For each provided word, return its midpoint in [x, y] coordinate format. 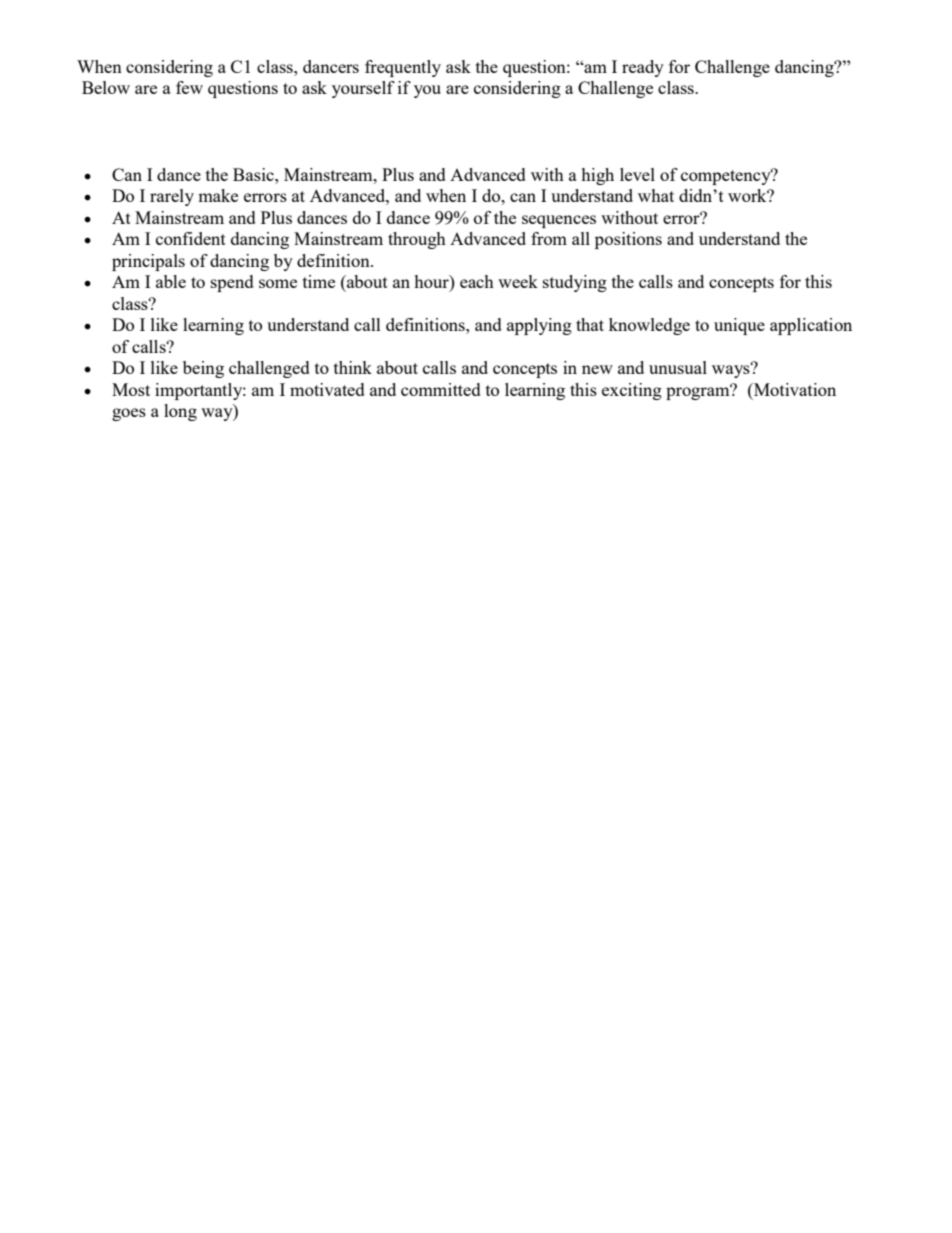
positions [628, 240]
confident [191, 238]
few [189, 87]
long [180, 412]
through [417, 240]
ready [643, 68]
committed [441, 389]
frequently [403, 68]
